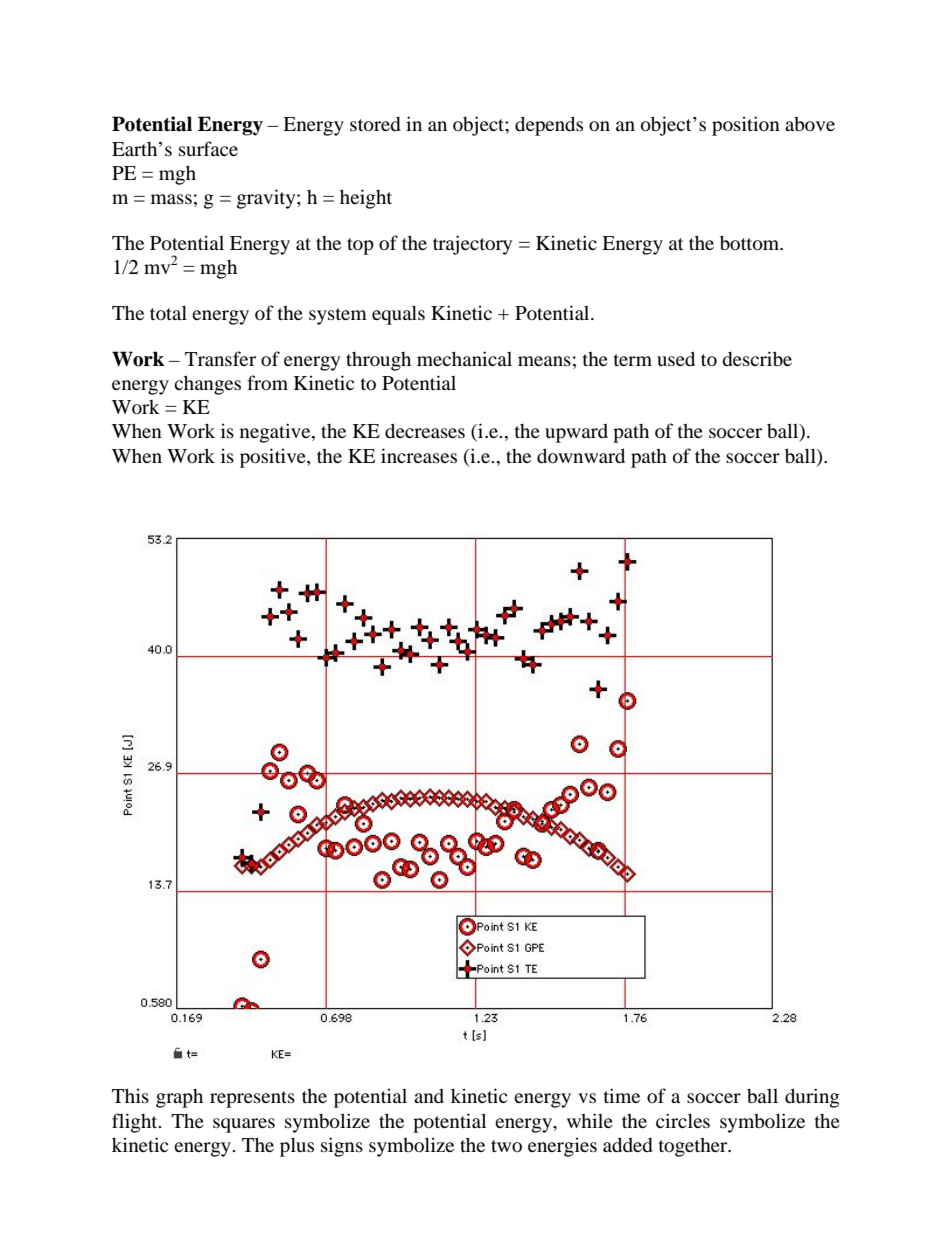 The width and height of the screenshot is (952, 1233). What do you see at coordinates (429, 1096) in the screenshot?
I see `and` at bounding box center [429, 1096].
